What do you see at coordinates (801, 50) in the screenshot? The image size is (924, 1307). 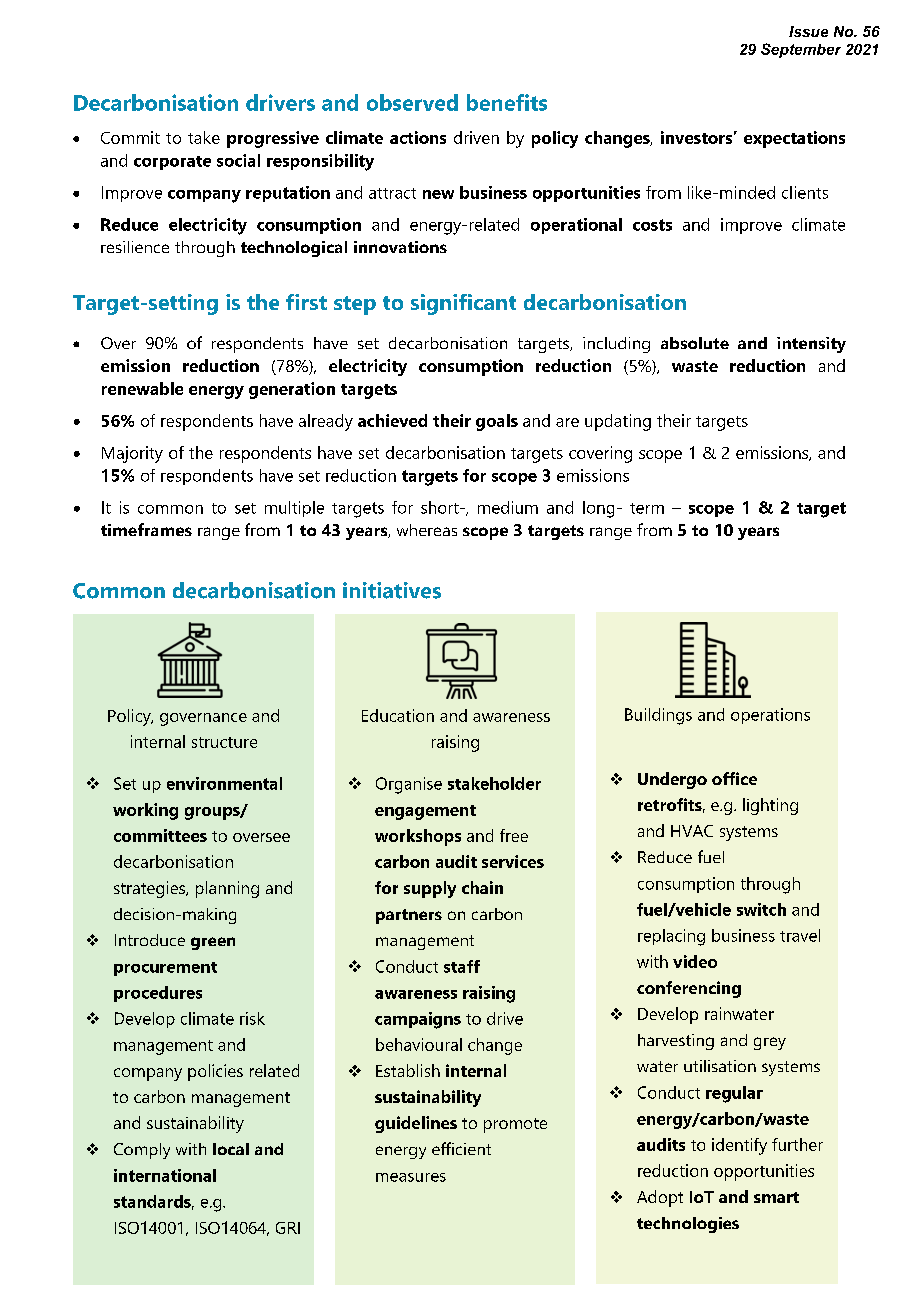 I see `September` at bounding box center [801, 50].
